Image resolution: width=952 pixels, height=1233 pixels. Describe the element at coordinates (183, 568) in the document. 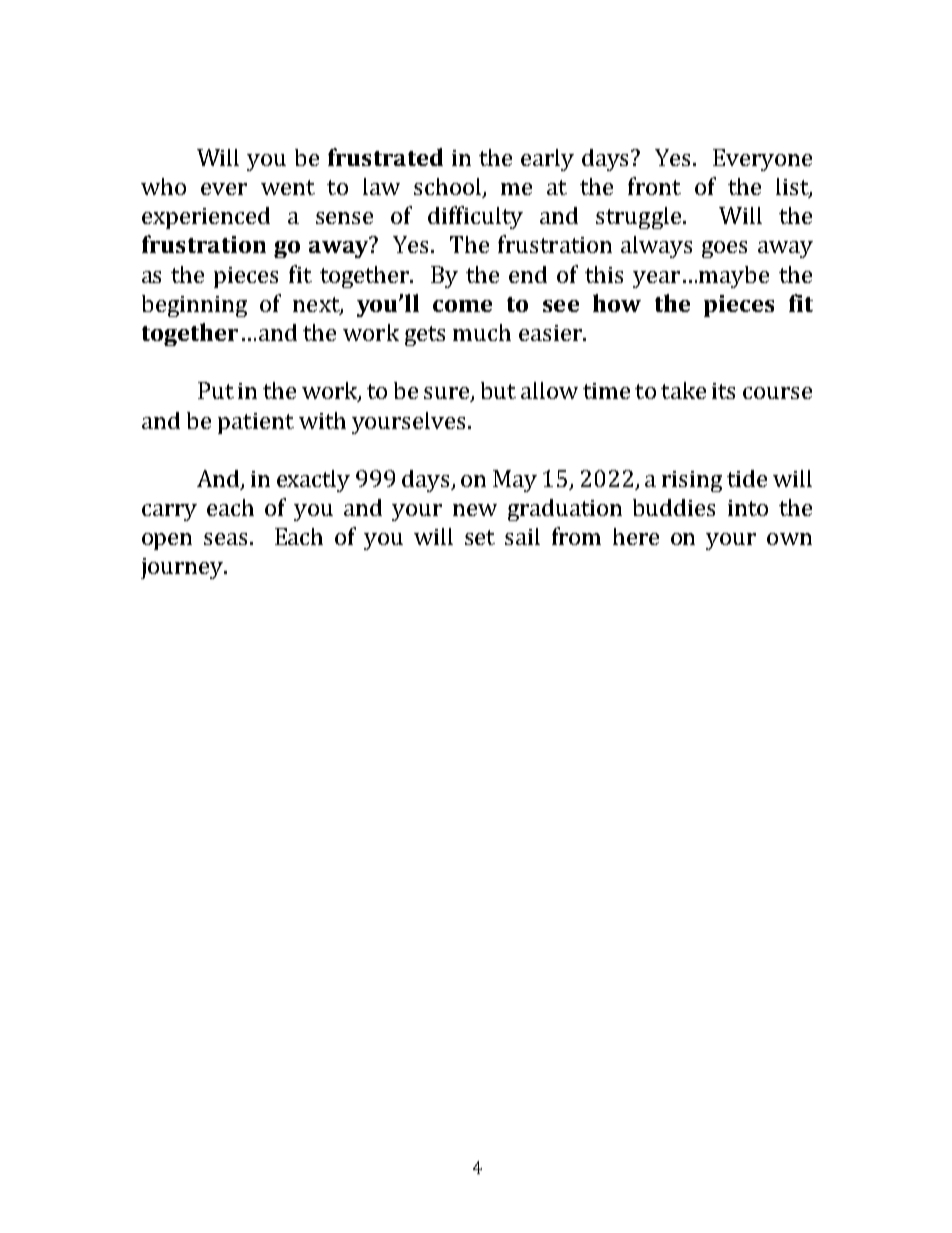

I see `journey` at that location.
